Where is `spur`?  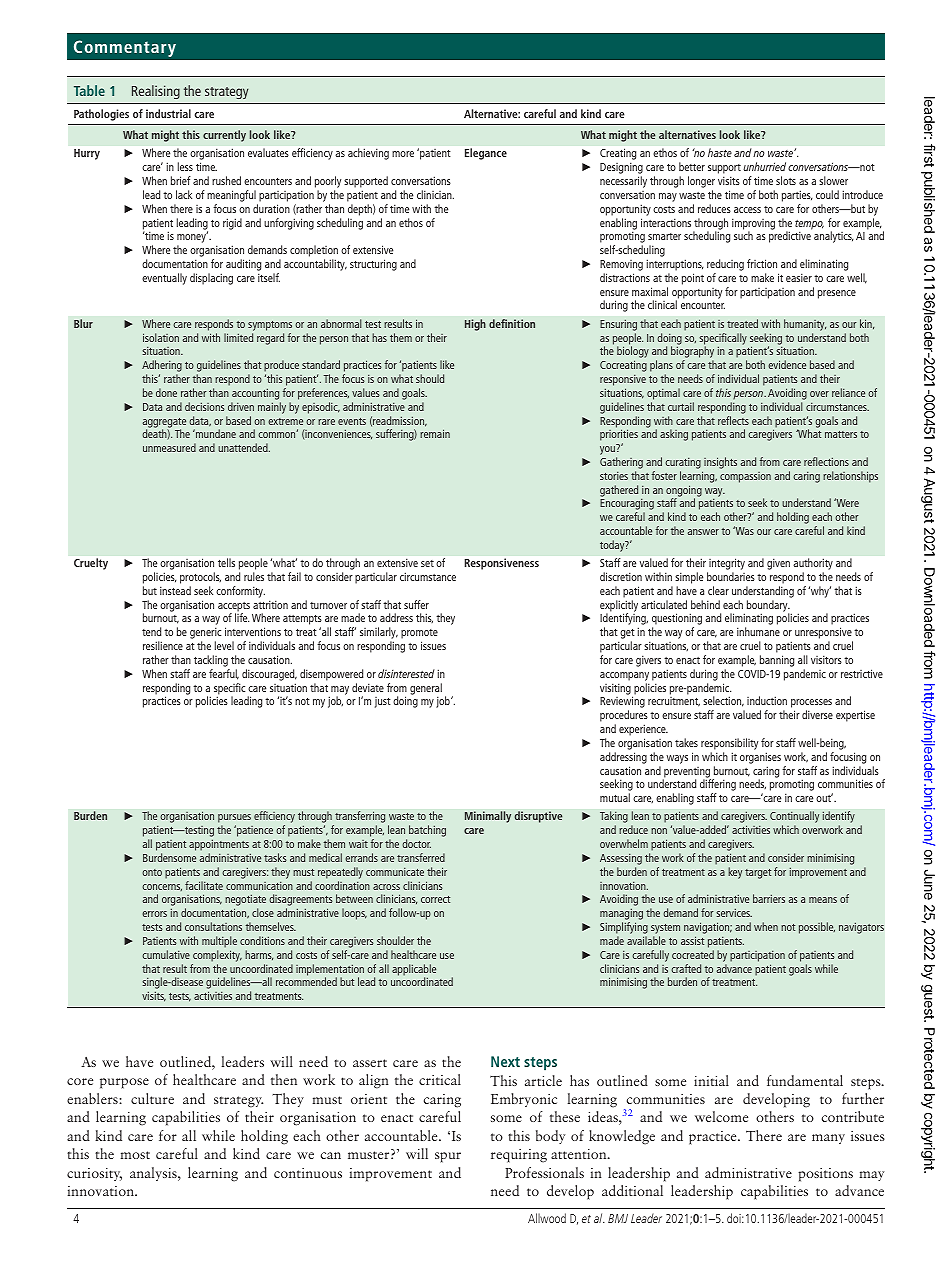 spur is located at coordinates (448, 1157).
